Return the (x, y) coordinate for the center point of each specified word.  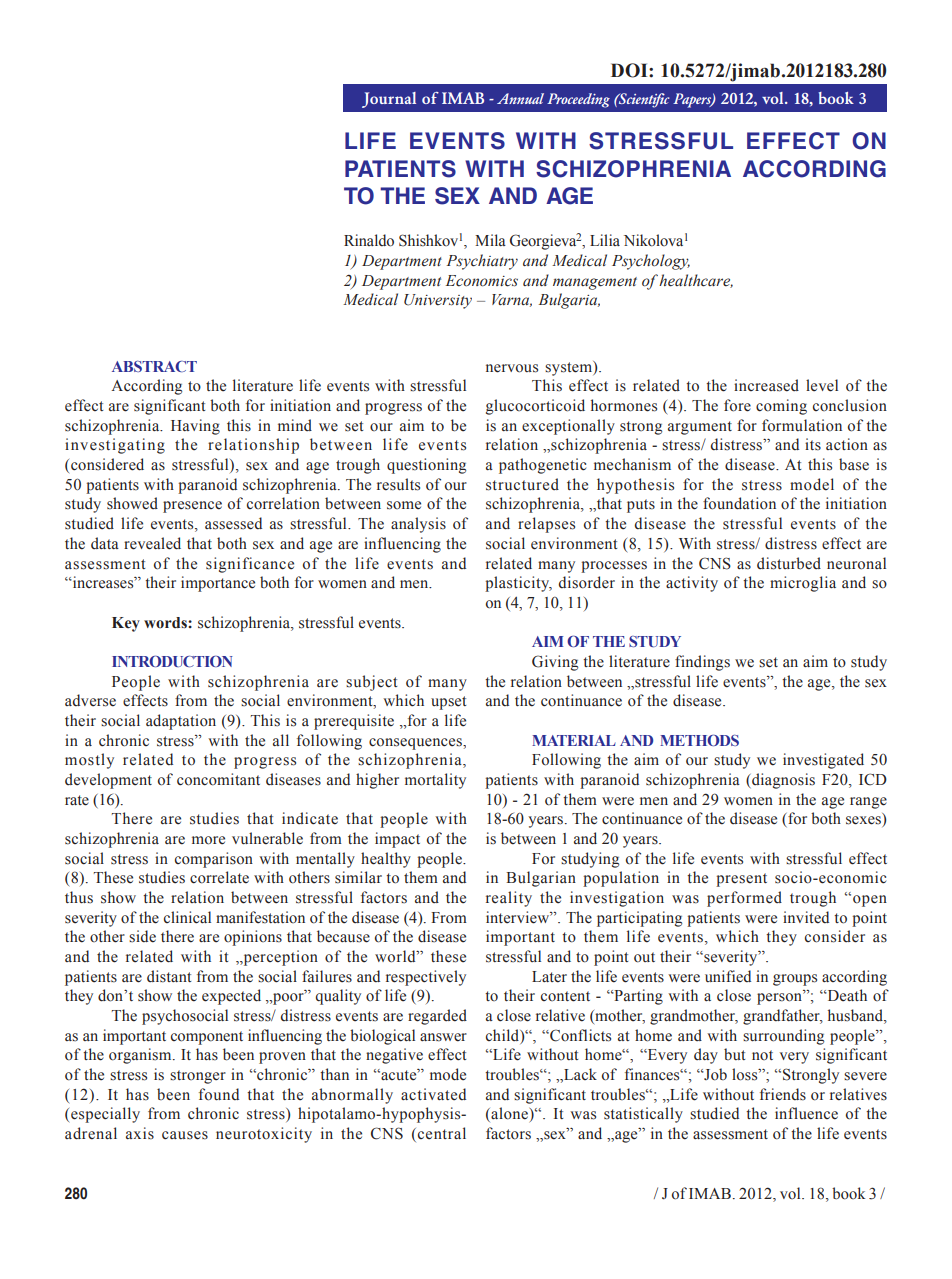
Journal (389, 100)
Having (195, 427)
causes (185, 1135)
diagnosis (782, 781)
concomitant (218, 779)
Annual (520, 98)
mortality (435, 781)
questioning (426, 466)
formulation (802, 425)
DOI (630, 70)
